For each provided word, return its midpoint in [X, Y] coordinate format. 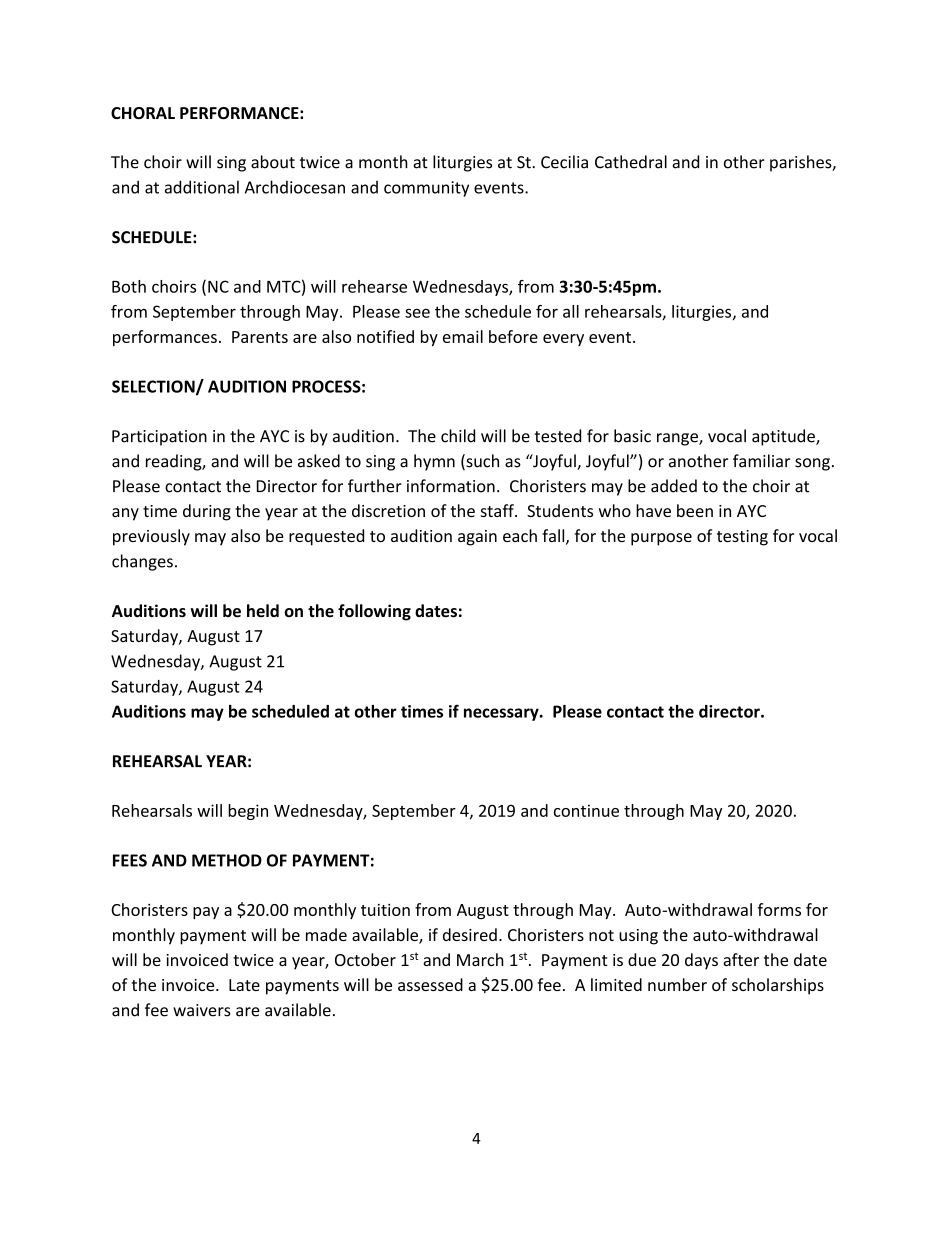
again [477, 538]
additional [202, 187]
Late [244, 985]
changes [142, 562]
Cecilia [564, 162]
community [426, 189]
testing [742, 538]
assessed [430, 984]
